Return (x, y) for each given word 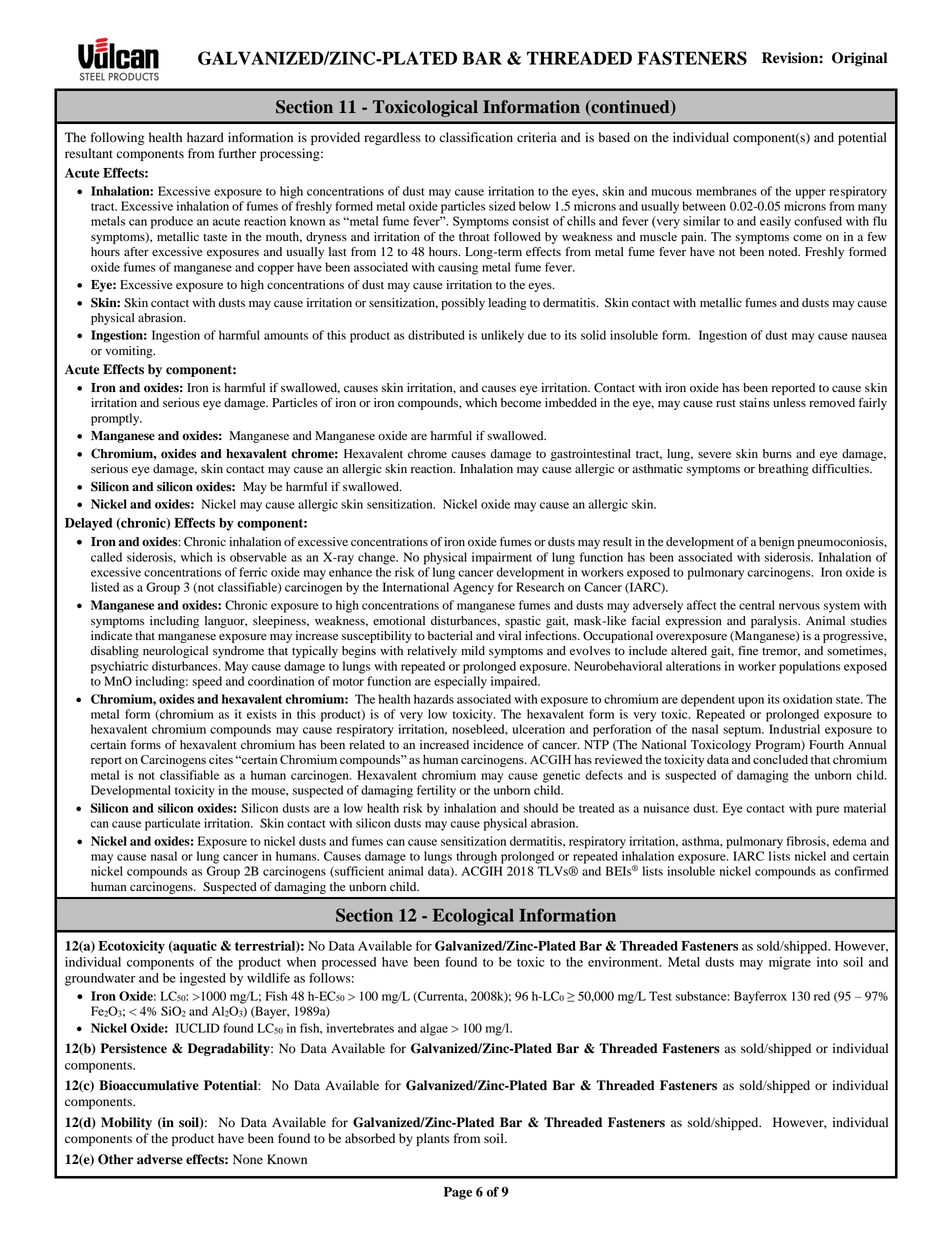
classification (476, 137)
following (117, 138)
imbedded (571, 403)
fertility (436, 791)
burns (777, 454)
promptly (116, 419)
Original (859, 59)
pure (827, 811)
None (248, 1159)
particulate (172, 824)
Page (458, 1193)
